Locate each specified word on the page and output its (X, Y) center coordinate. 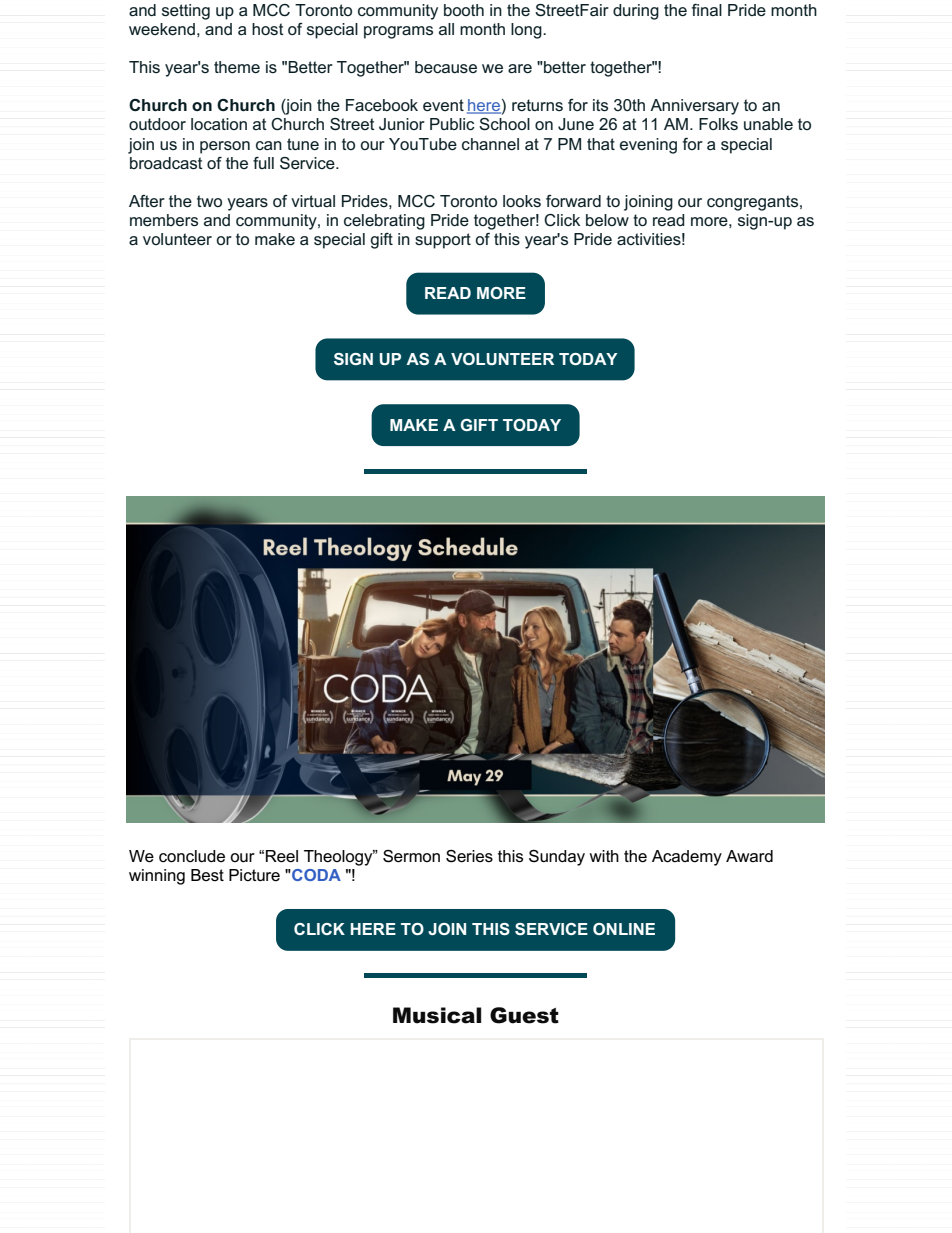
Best (207, 875)
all (446, 29)
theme (237, 67)
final (707, 10)
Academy (687, 858)
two (209, 201)
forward (573, 201)
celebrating (384, 222)
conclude (192, 856)
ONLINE (624, 929)
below (607, 220)
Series (469, 856)
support (443, 241)
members (164, 220)
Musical (437, 1015)
